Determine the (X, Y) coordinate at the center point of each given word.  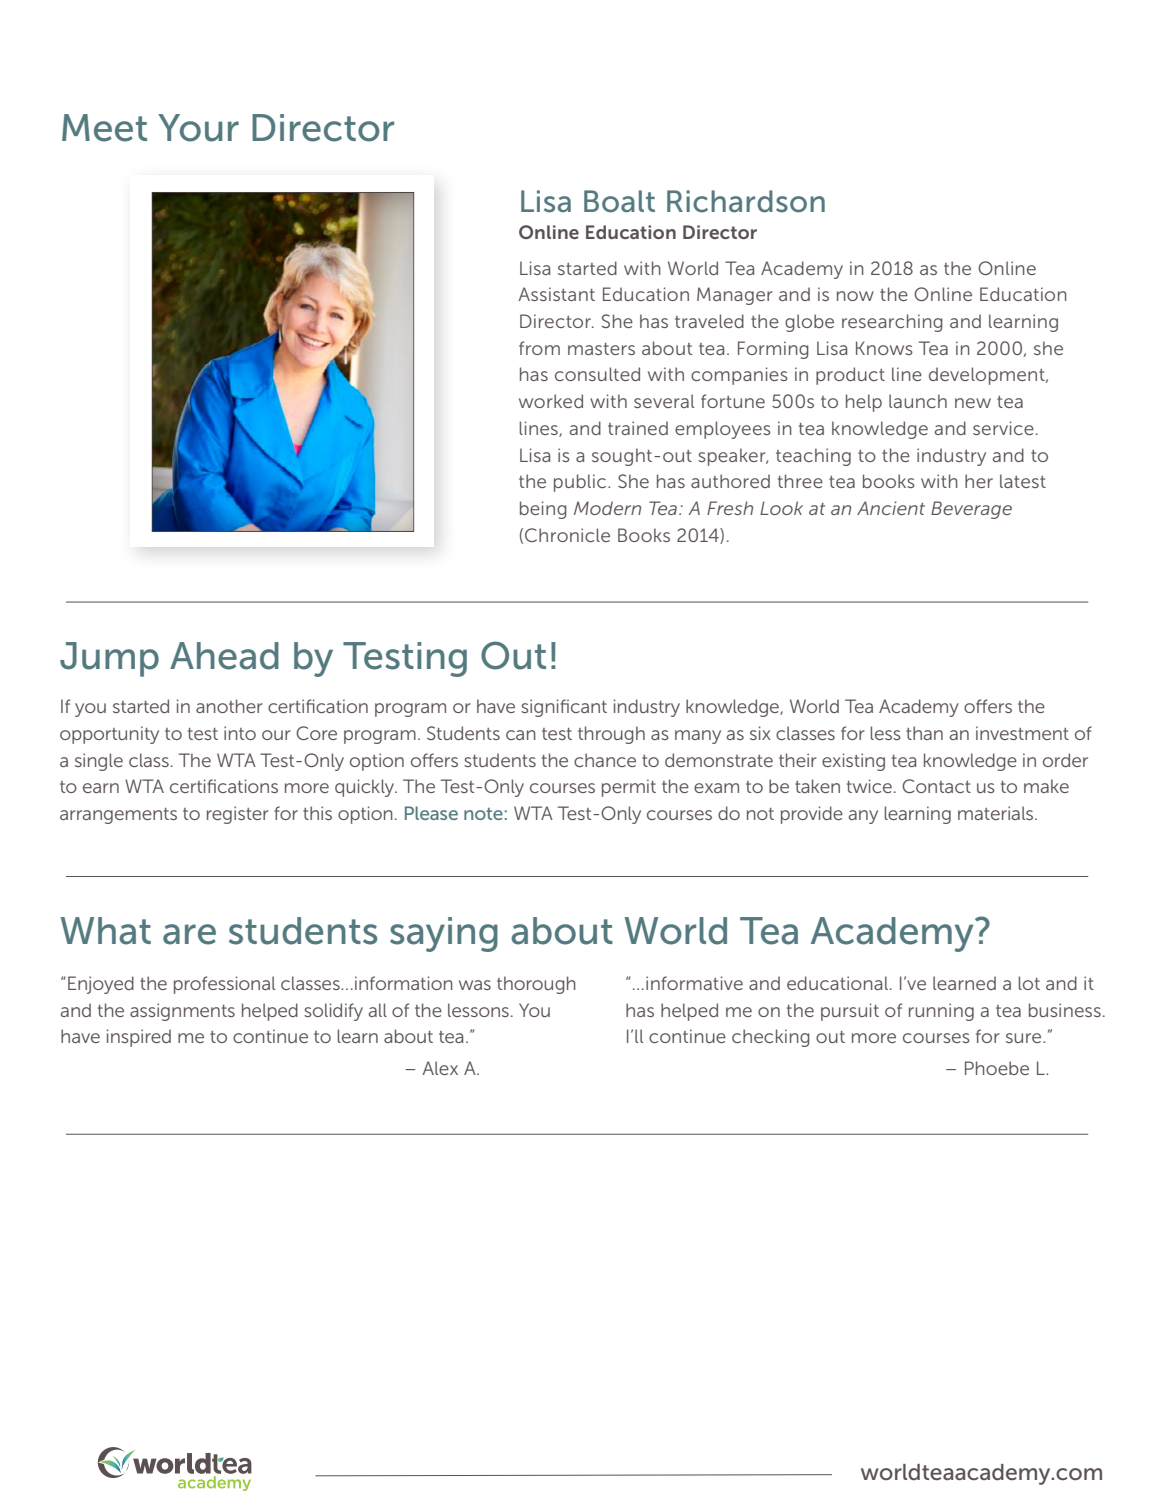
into (240, 733)
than (924, 733)
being (543, 510)
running (941, 1012)
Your (198, 128)
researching (892, 323)
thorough (536, 985)
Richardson (746, 201)
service (1003, 428)
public (581, 483)
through (611, 735)
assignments (182, 1012)
